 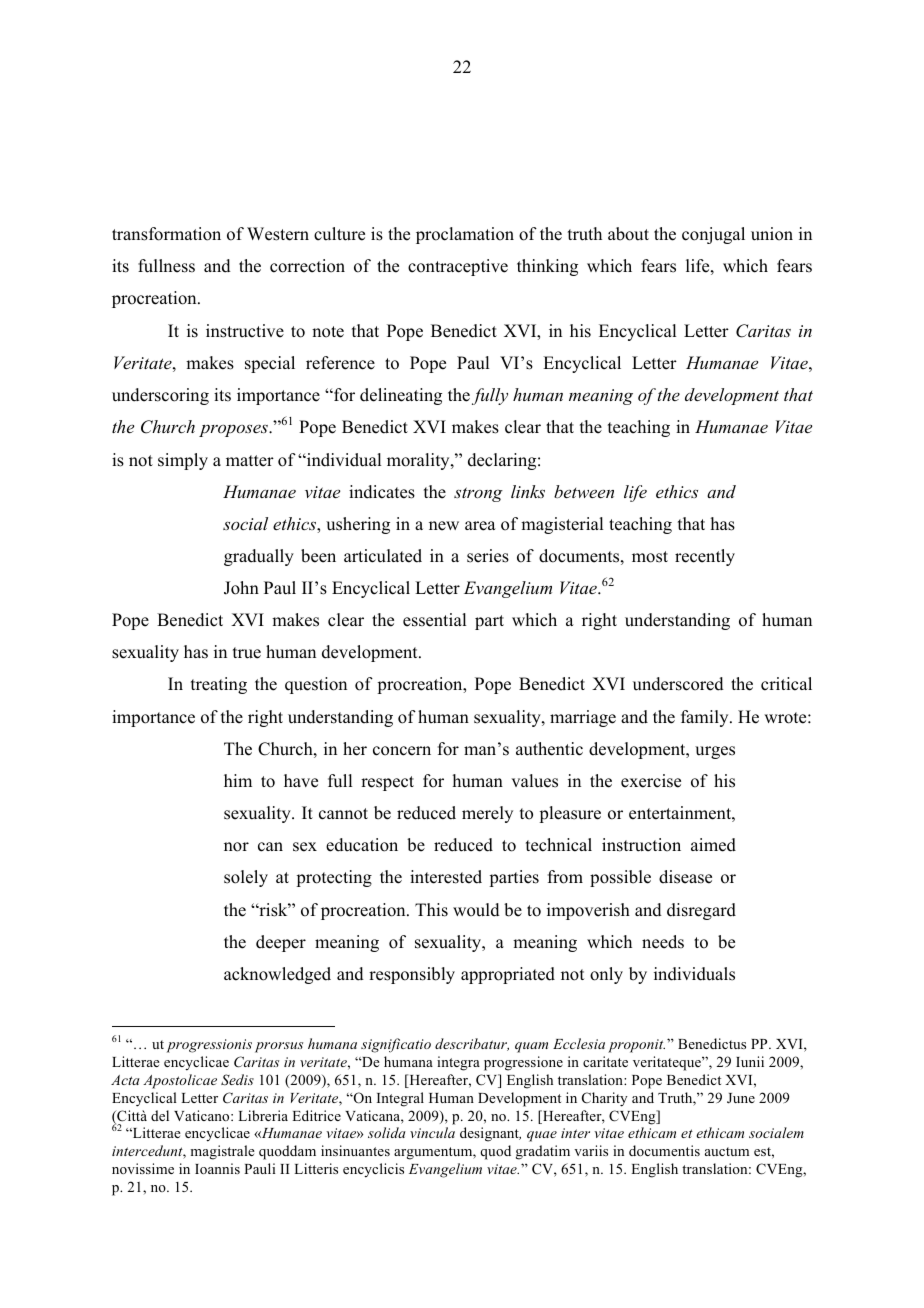 I want to click on transformation, so click(x=166, y=234).
